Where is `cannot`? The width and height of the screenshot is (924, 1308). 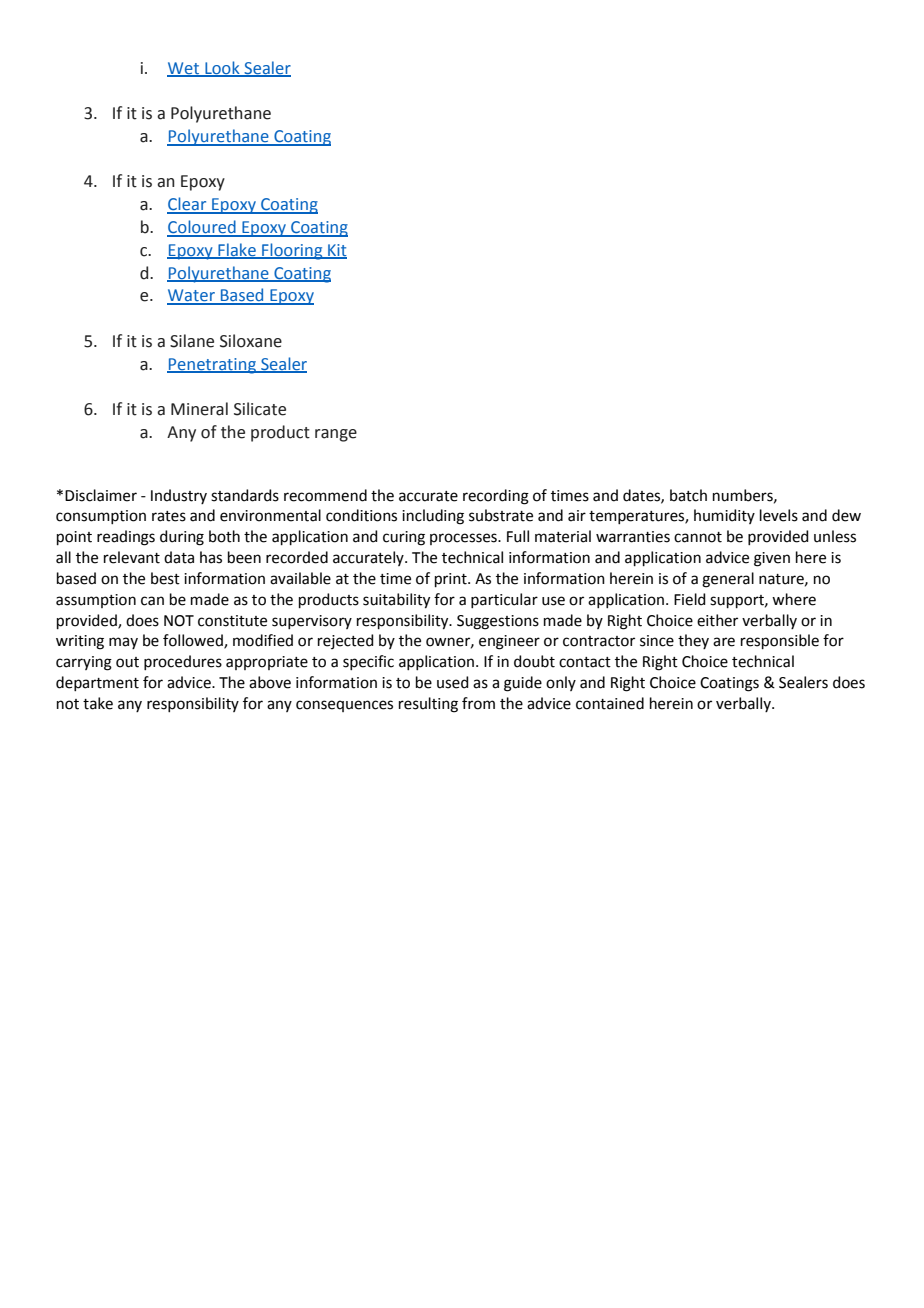 cannot is located at coordinates (698, 537).
